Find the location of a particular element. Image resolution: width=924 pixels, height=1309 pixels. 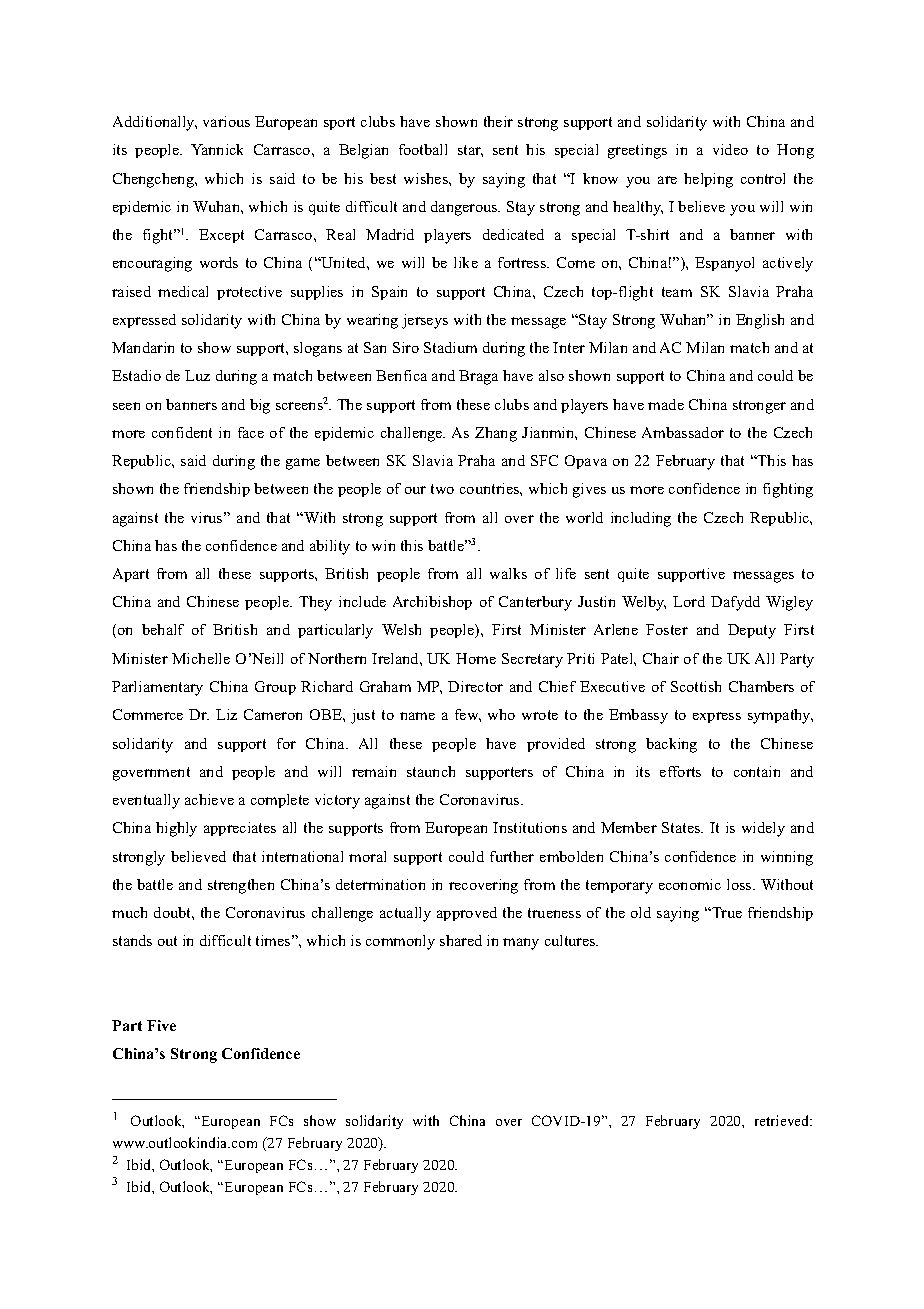

efforts is located at coordinates (680, 771).
